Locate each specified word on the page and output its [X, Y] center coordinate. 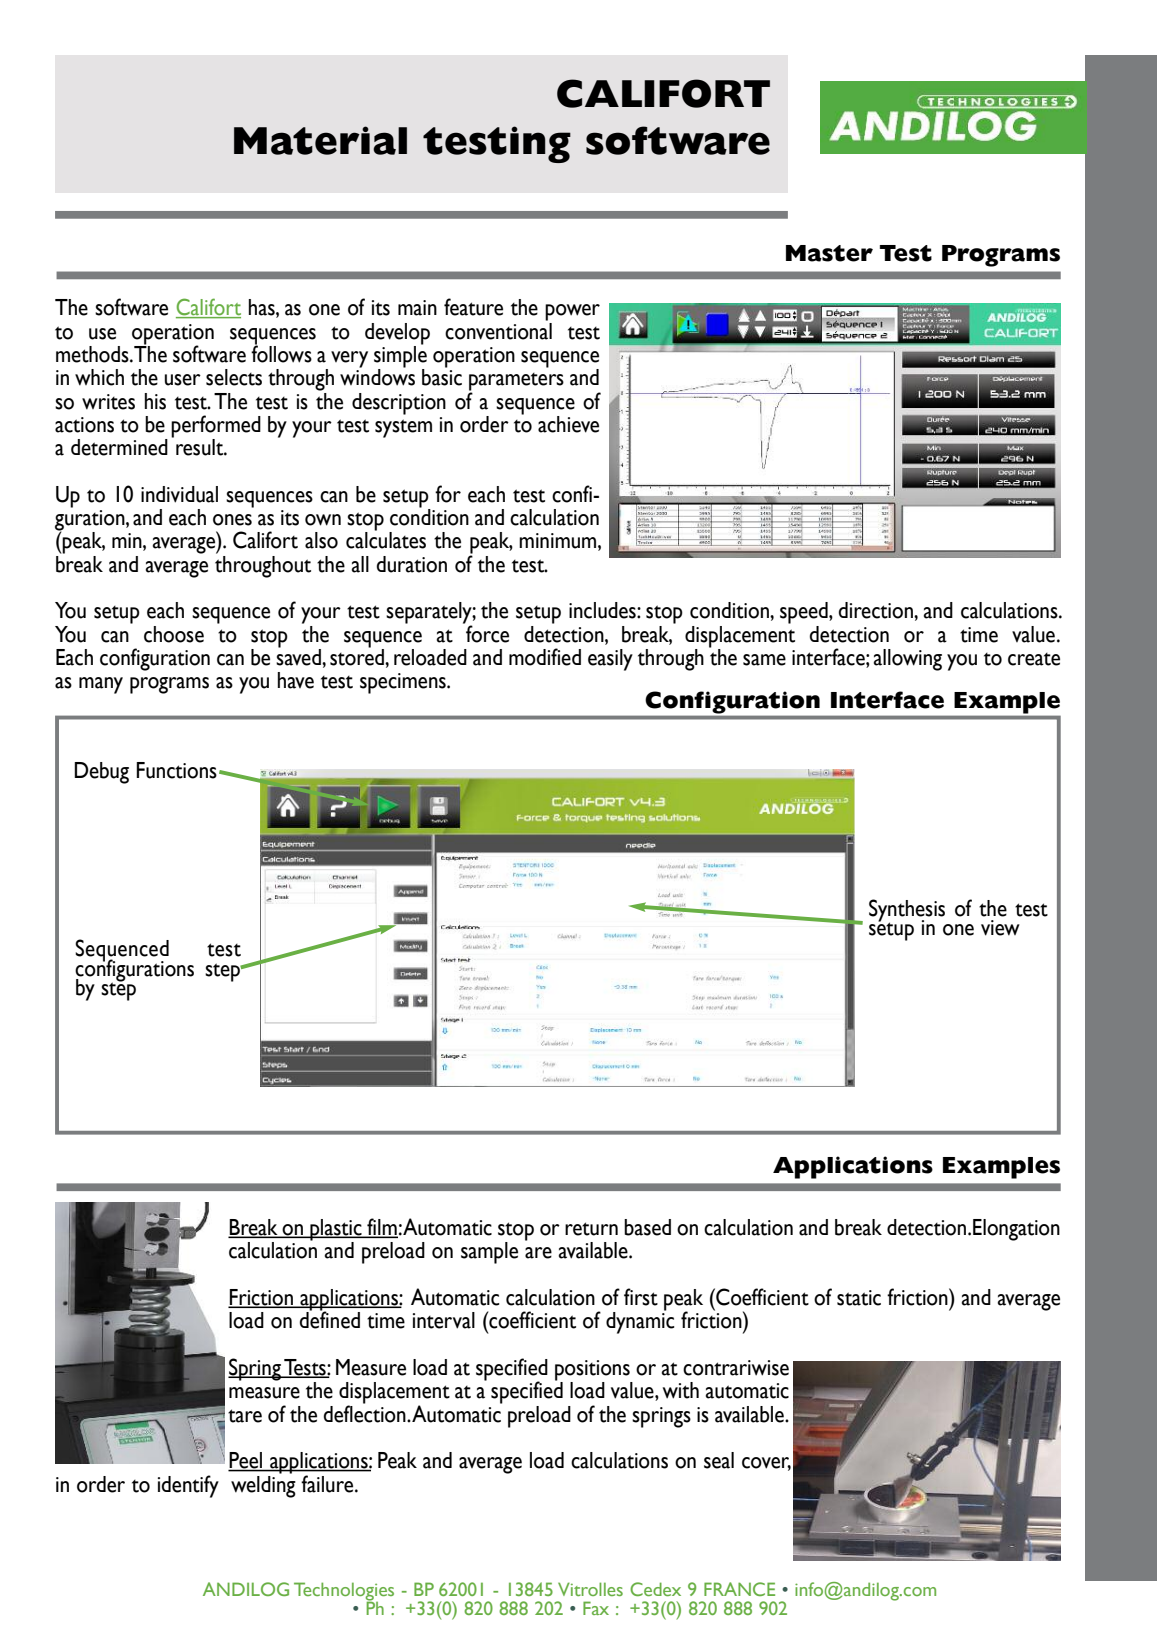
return [591, 1229]
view [1000, 928]
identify [188, 1486]
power [572, 312]
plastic [336, 1231]
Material [320, 140]
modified [545, 657]
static [859, 1298]
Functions [176, 770]
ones [232, 520]
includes [603, 610]
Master [829, 253]
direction [877, 610]
